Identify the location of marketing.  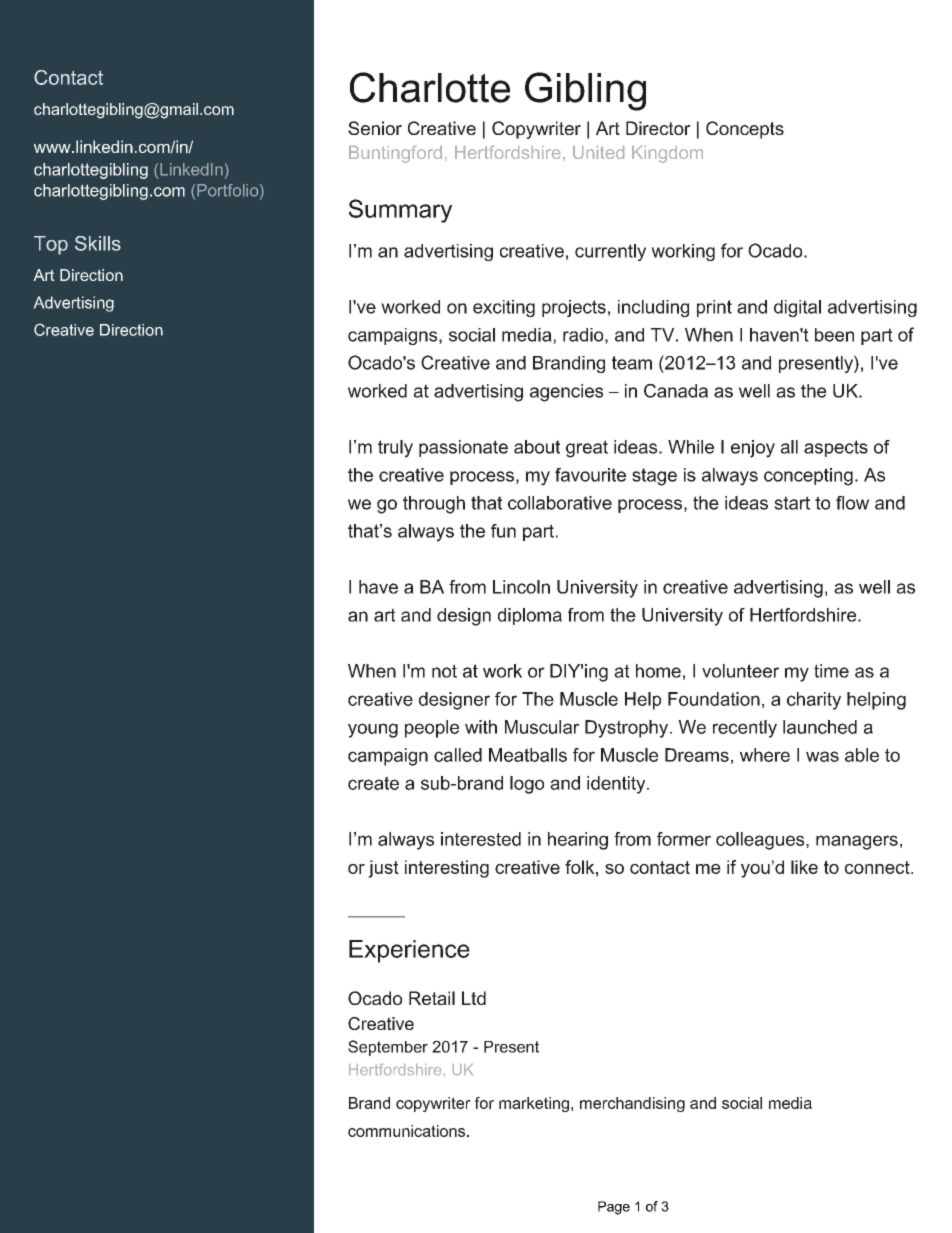
(534, 1104).
